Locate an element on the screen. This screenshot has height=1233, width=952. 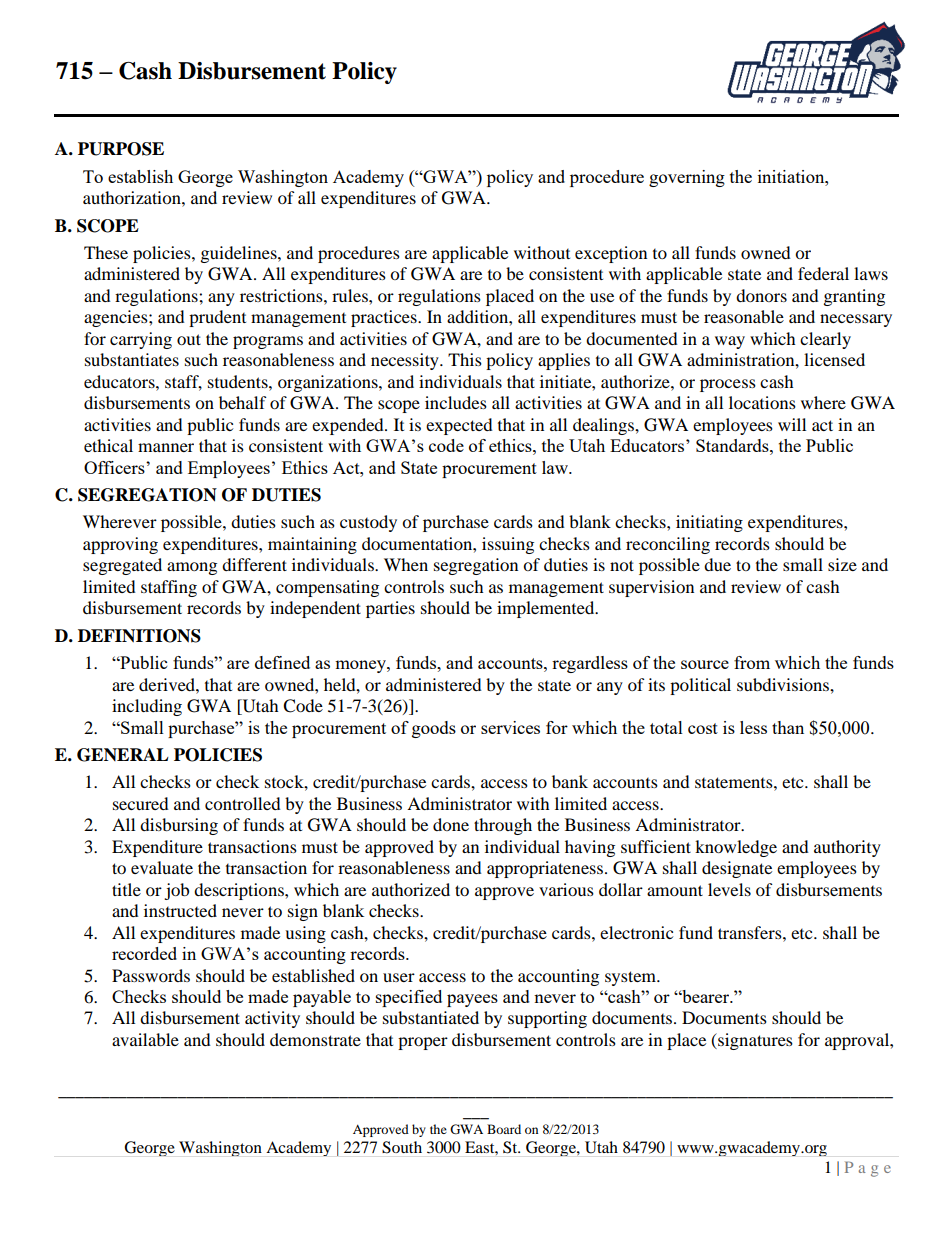
exception is located at coordinates (611, 254).
